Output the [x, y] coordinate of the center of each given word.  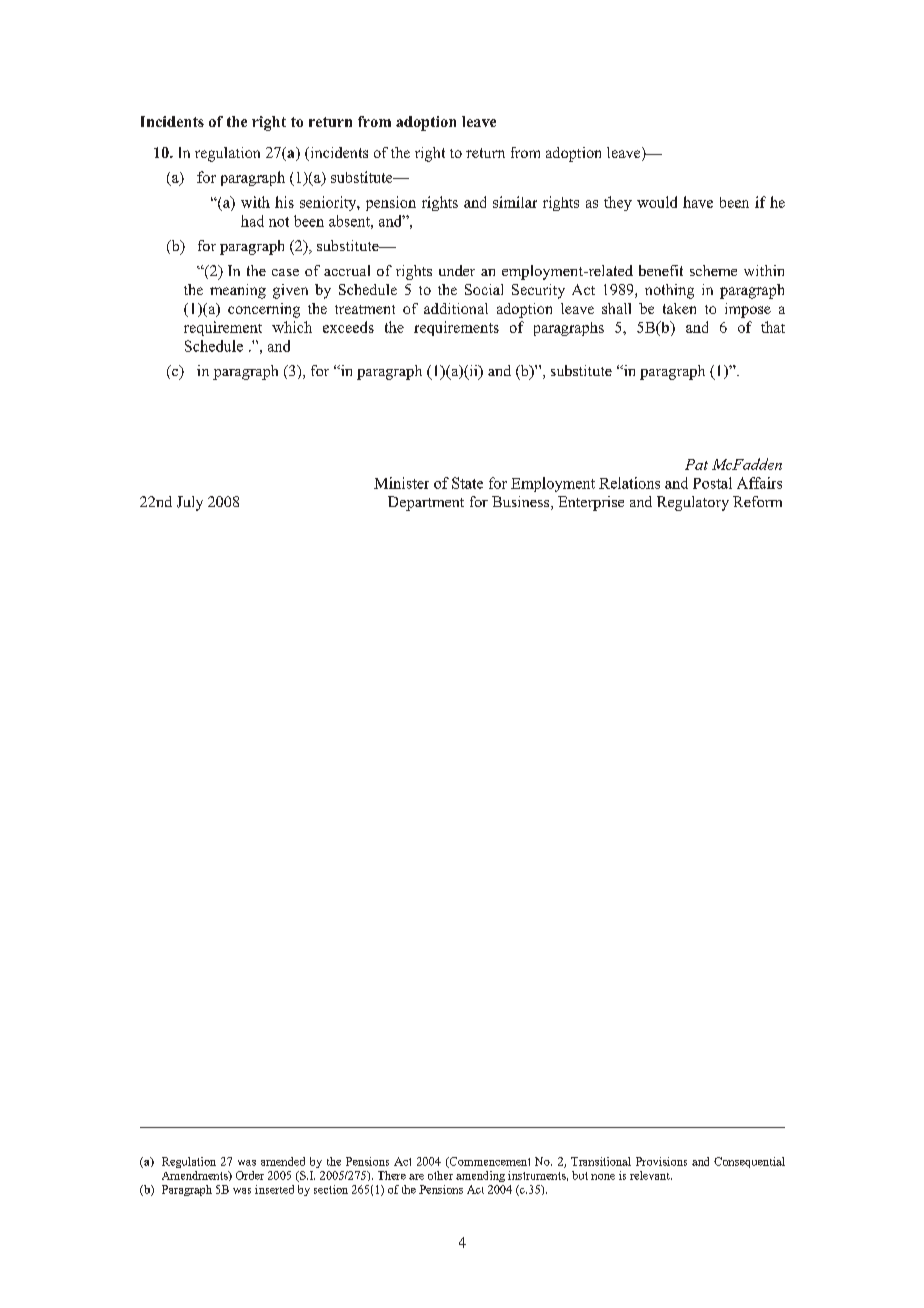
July [190, 503]
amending [480, 1176]
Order [250, 1175]
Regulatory [693, 503]
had [252, 221]
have [698, 202]
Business [522, 503]
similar [515, 202]
